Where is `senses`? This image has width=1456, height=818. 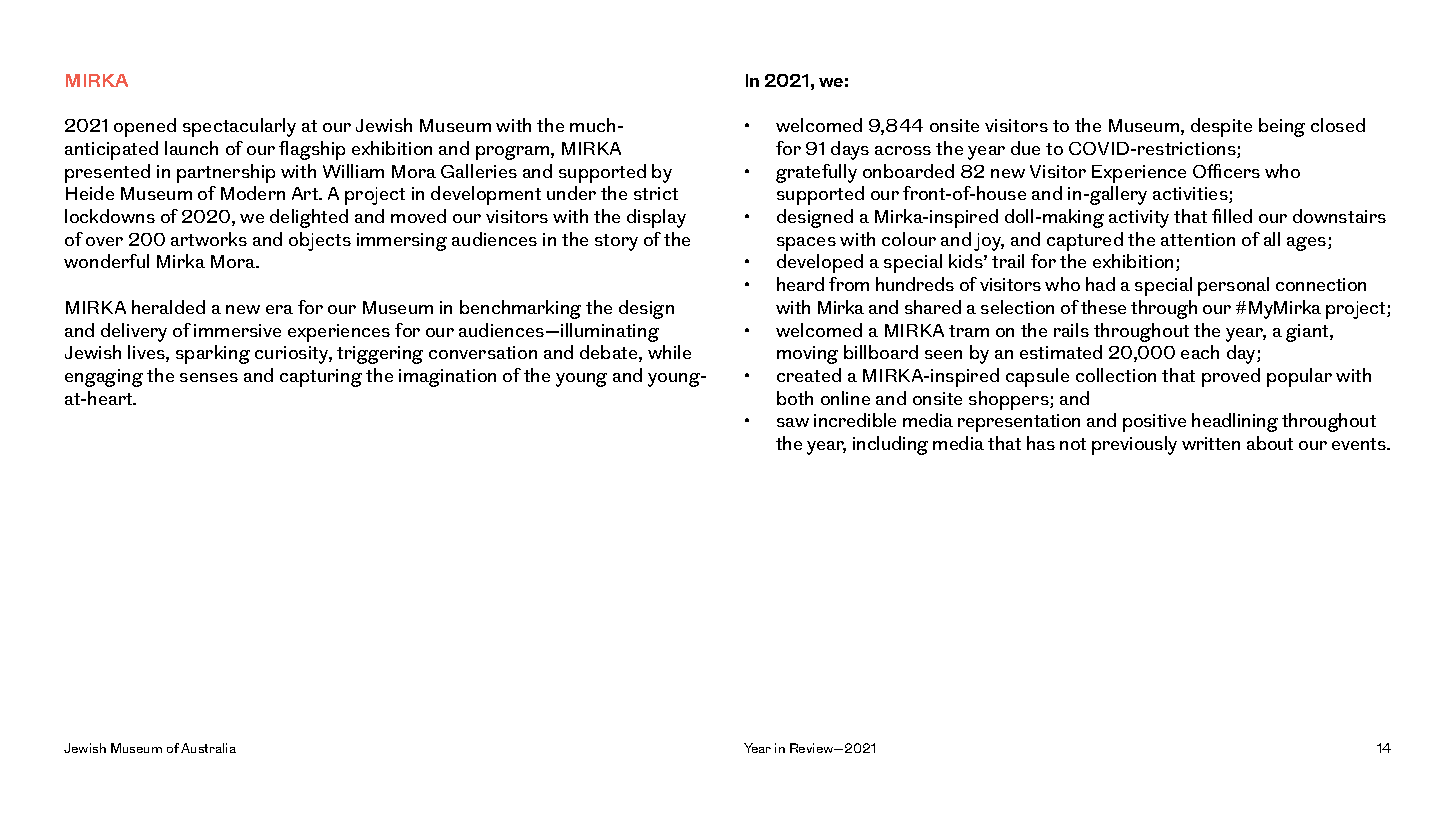 senses is located at coordinates (209, 377).
